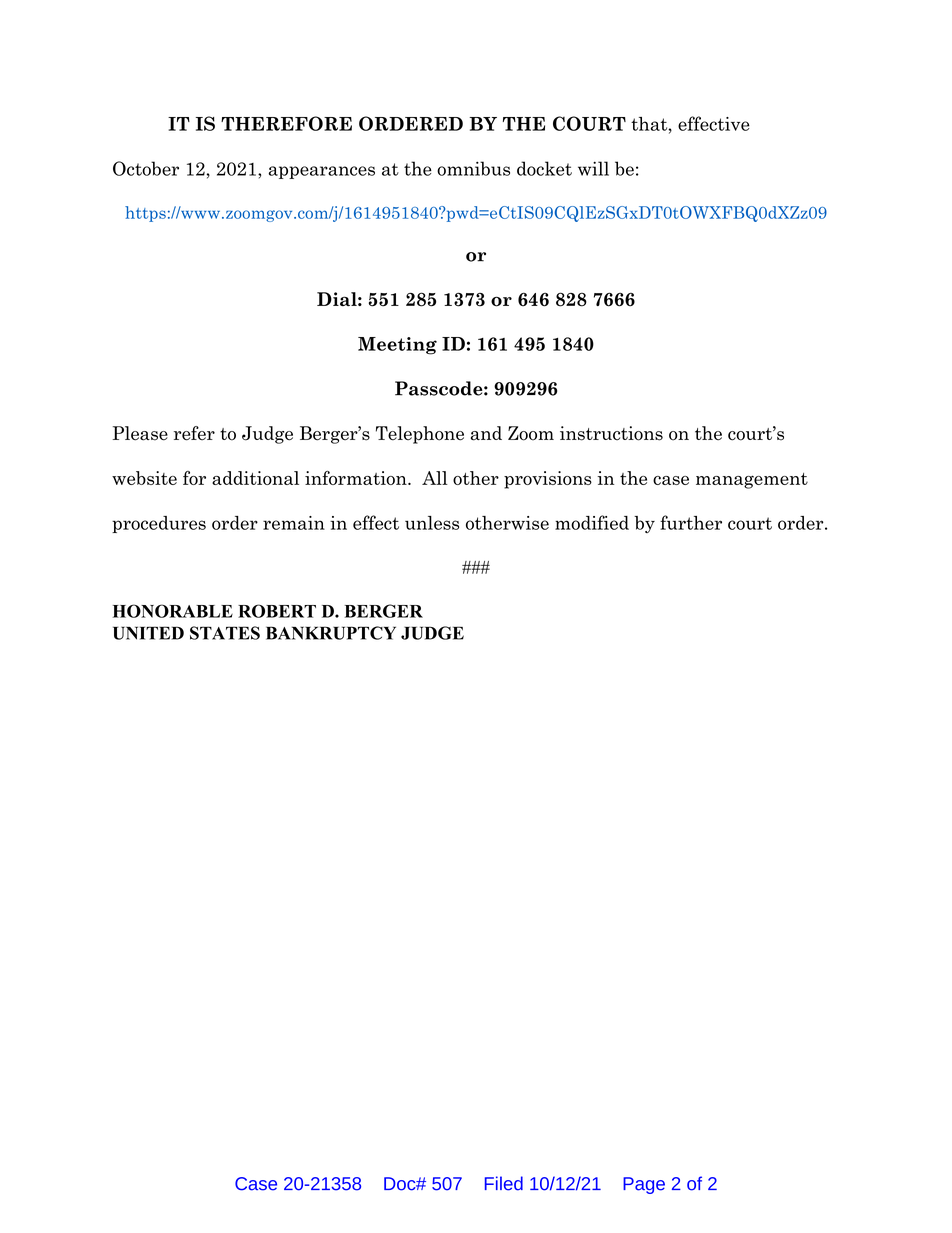 The height and width of the image is (1233, 952). I want to click on will, so click(593, 168).
